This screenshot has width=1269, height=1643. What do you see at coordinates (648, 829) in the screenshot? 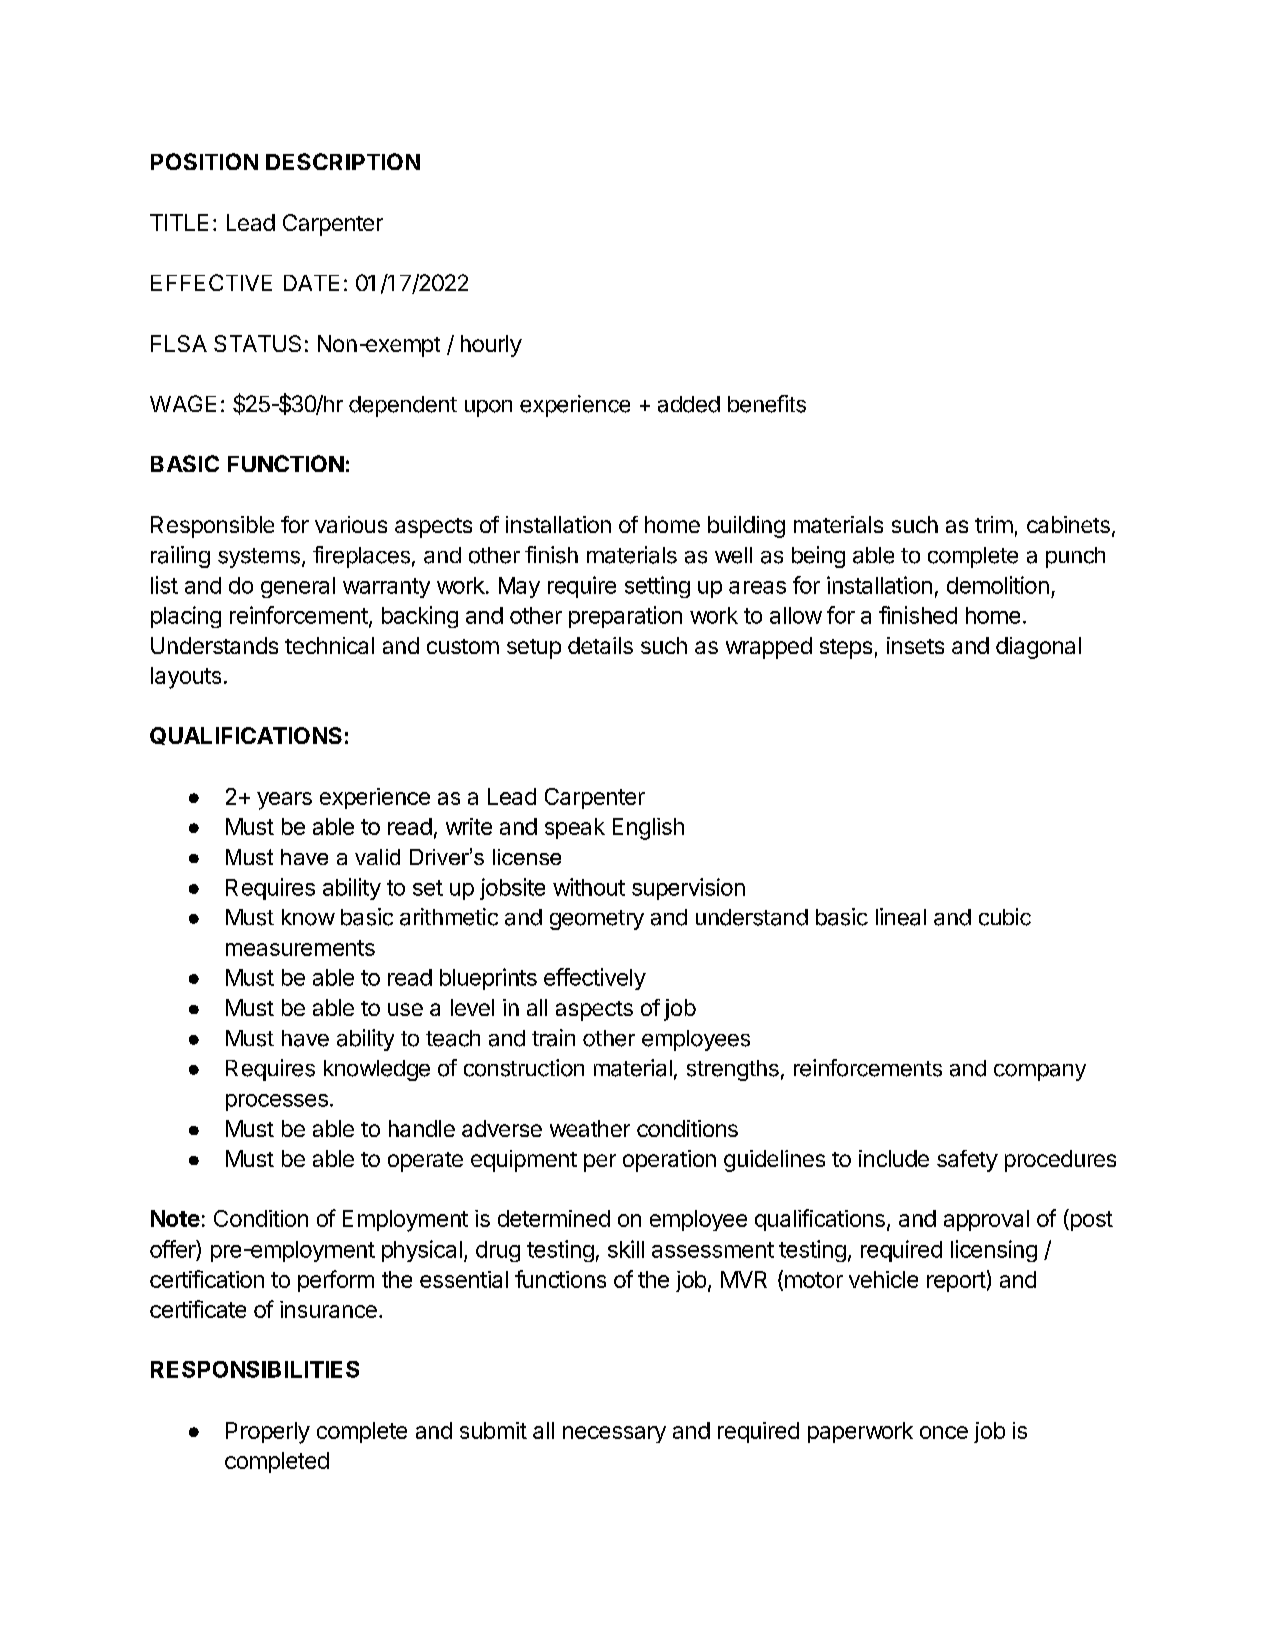
I see `English` at bounding box center [648, 829].
